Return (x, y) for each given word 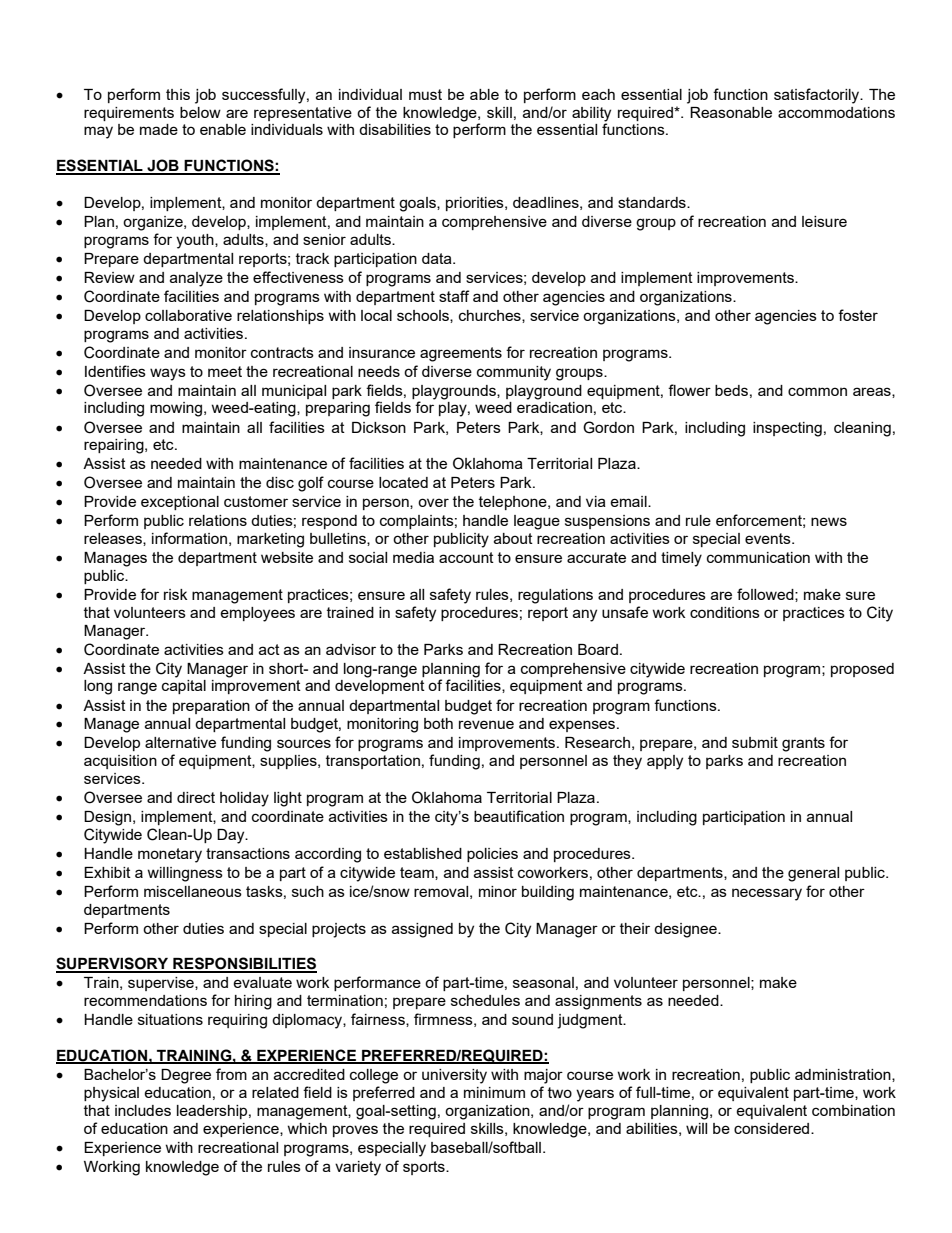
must (425, 94)
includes (143, 1110)
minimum (494, 1092)
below (200, 112)
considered (773, 1128)
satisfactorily (818, 96)
